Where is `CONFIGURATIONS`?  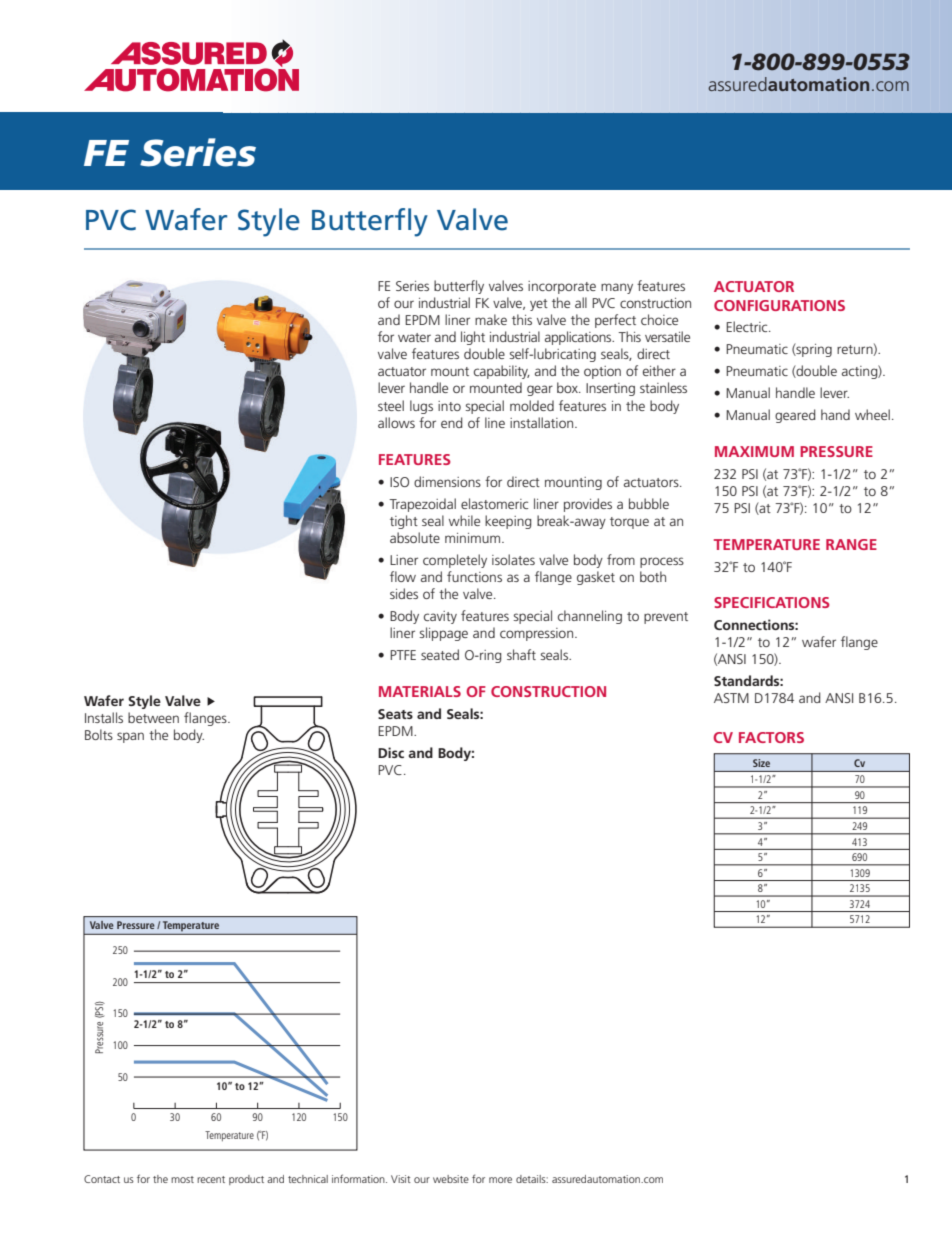
CONFIGURATIONS is located at coordinates (779, 305).
